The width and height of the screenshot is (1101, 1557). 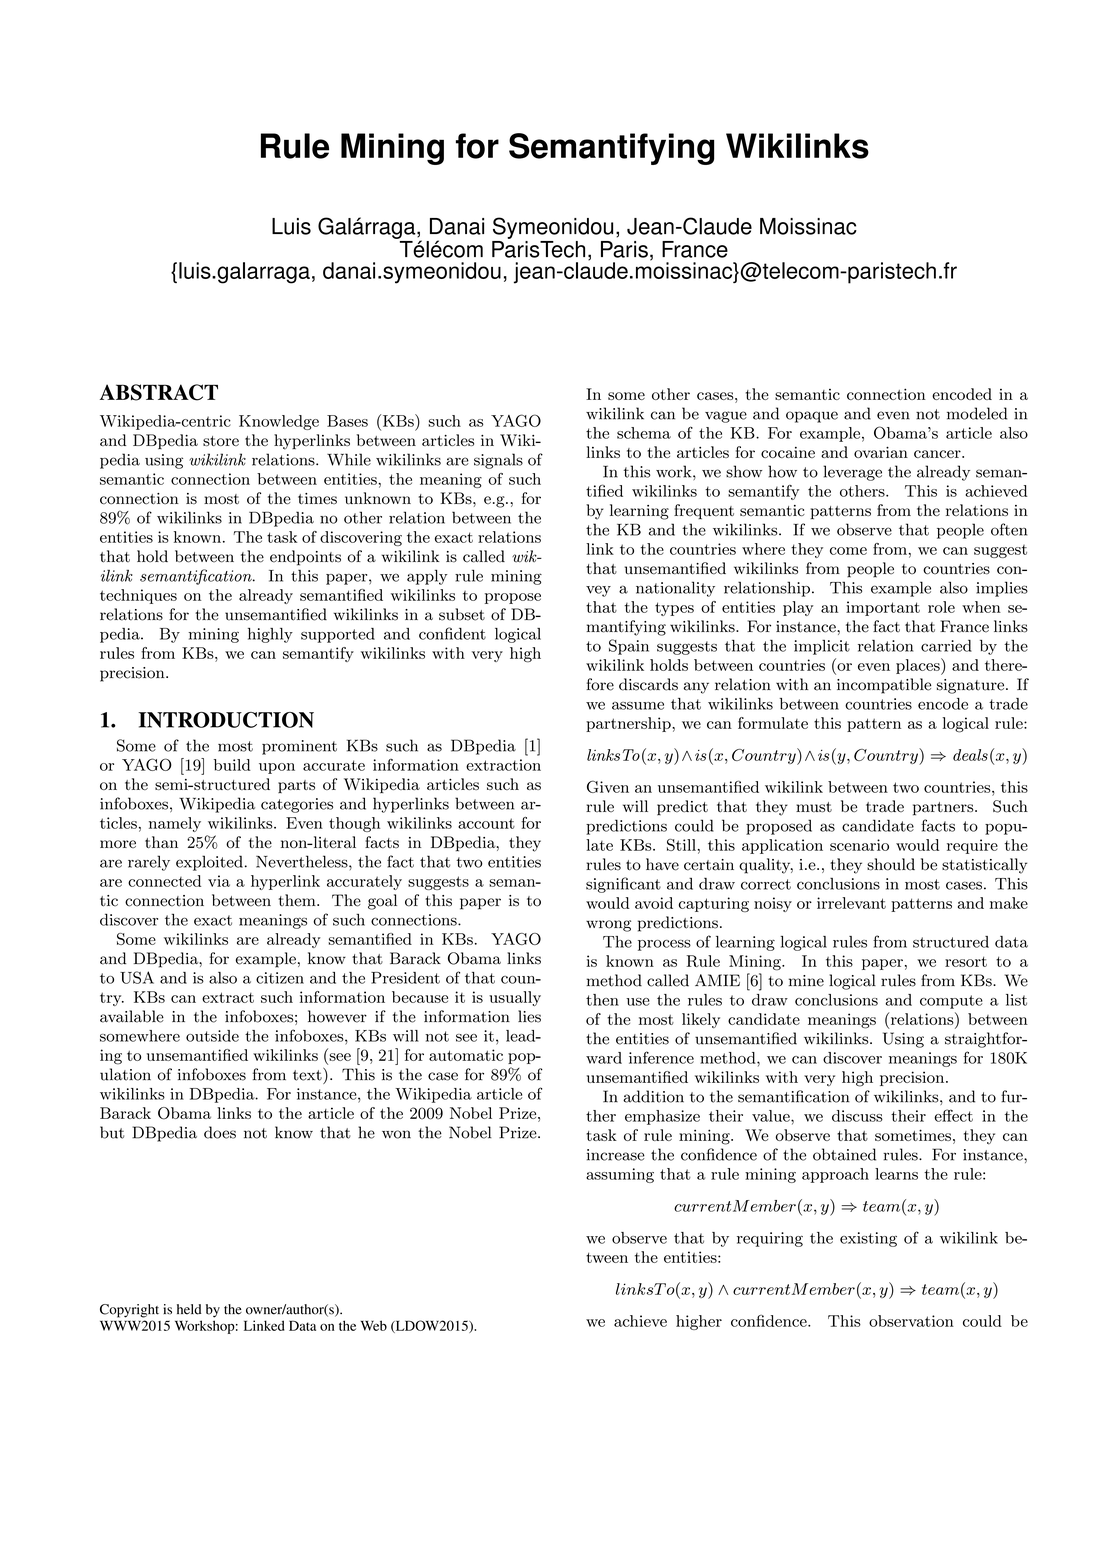 I want to click on ovarian, so click(x=881, y=452).
